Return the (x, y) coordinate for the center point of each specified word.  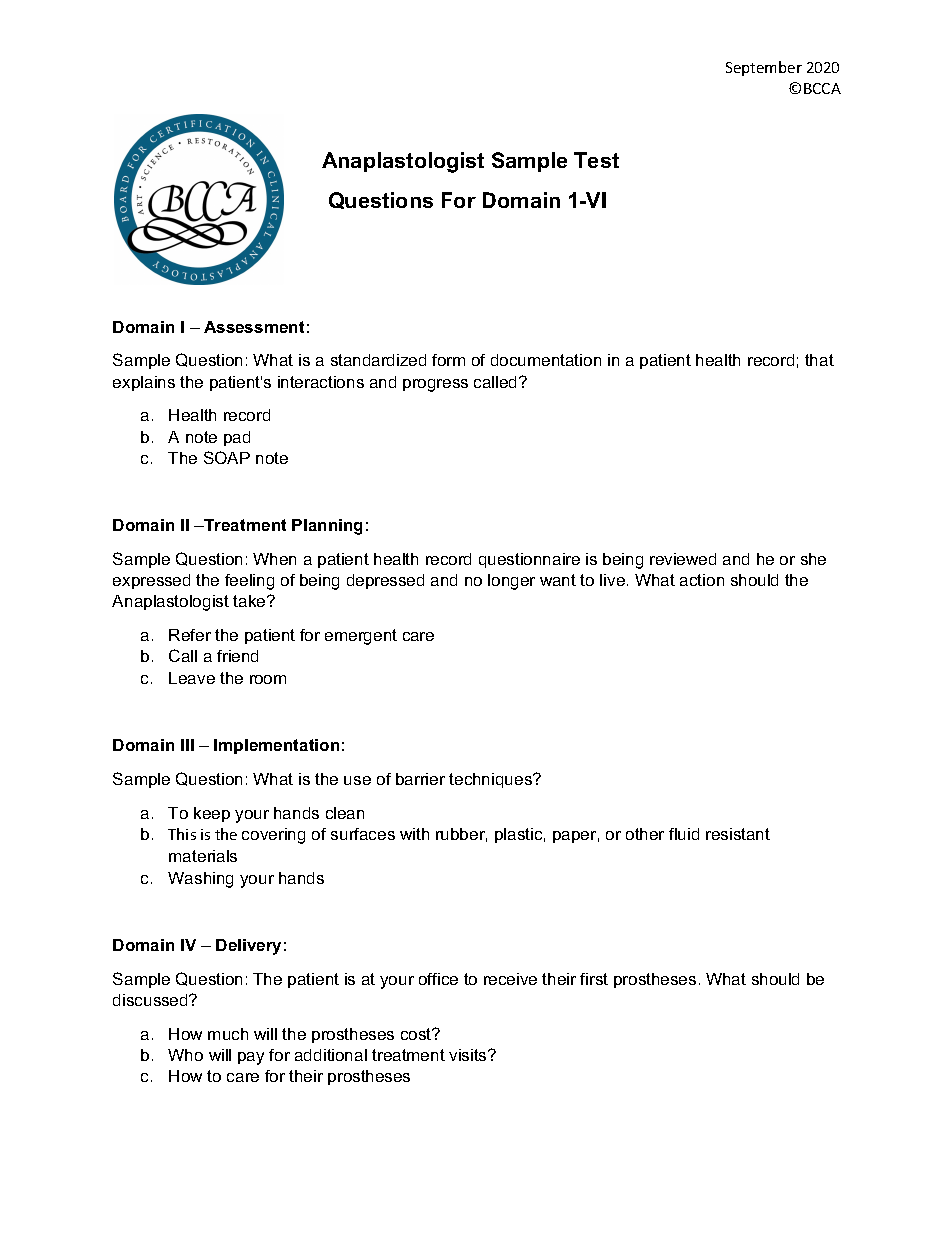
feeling (249, 582)
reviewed (683, 559)
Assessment (254, 327)
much (228, 1034)
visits (469, 1055)
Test (596, 160)
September (764, 68)
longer (511, 582)
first (594, 979)
